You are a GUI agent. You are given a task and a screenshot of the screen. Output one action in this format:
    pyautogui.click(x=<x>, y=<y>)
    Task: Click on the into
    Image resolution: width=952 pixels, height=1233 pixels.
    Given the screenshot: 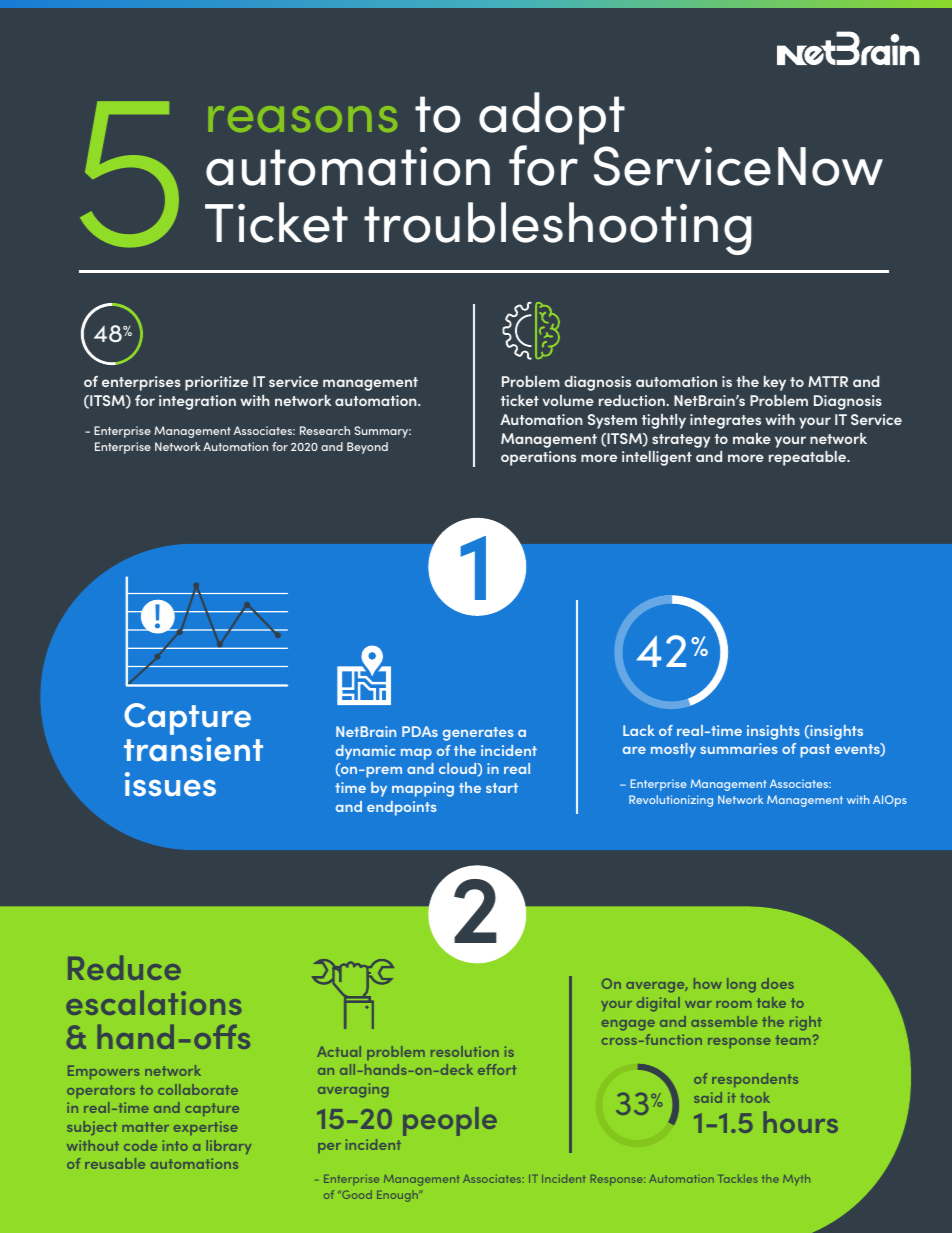 What is the action you would take?
    pyautogui.click(x=175, y=1145)
